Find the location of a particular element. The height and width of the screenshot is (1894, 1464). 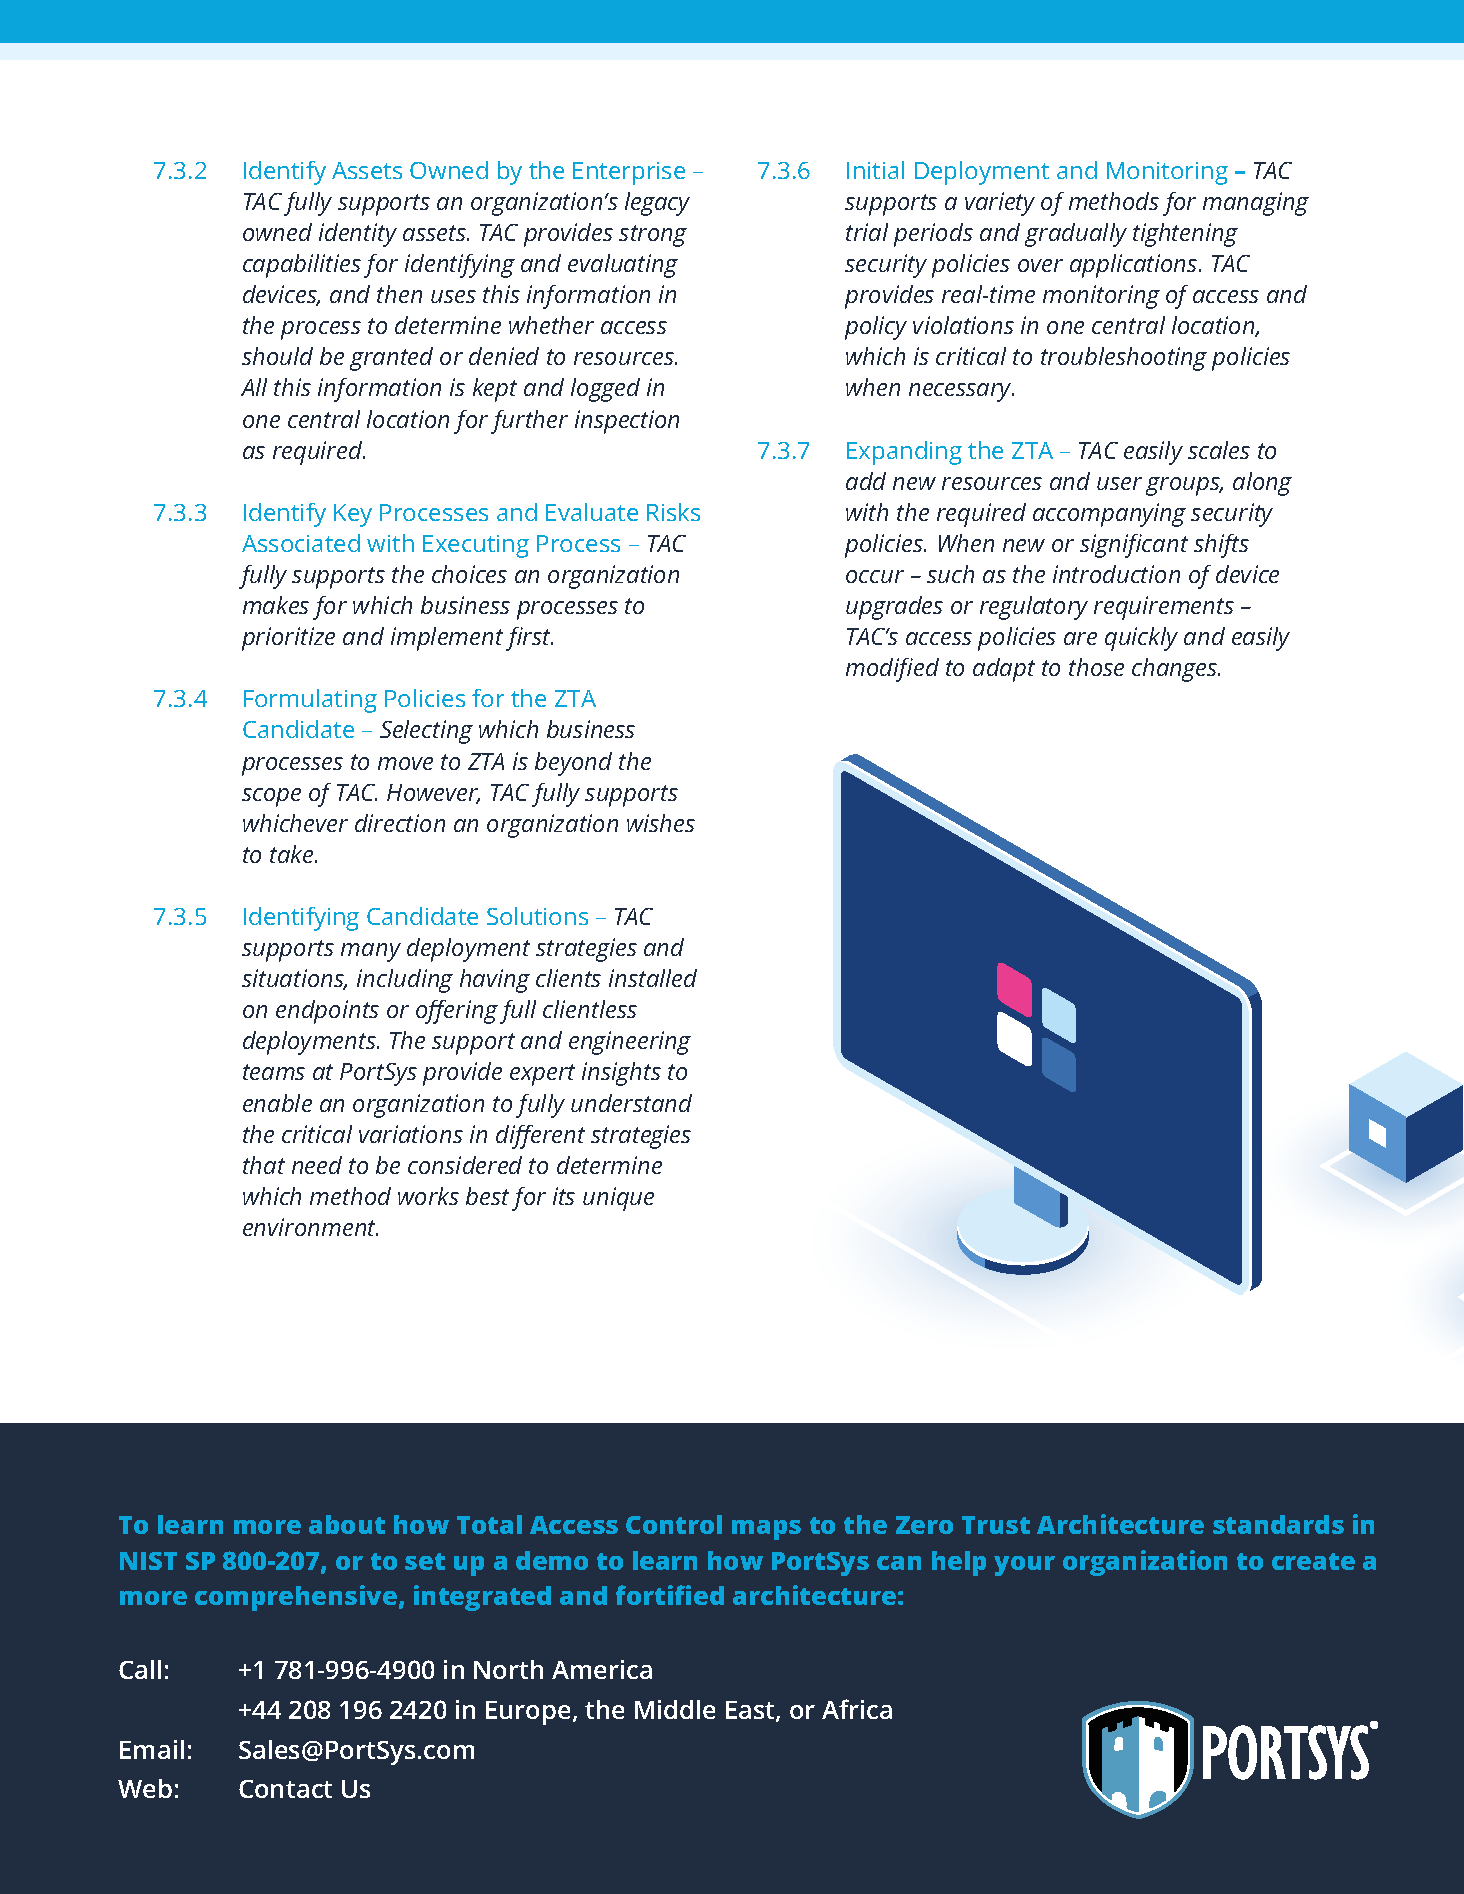

installed is located at coordinates (653, 978).
